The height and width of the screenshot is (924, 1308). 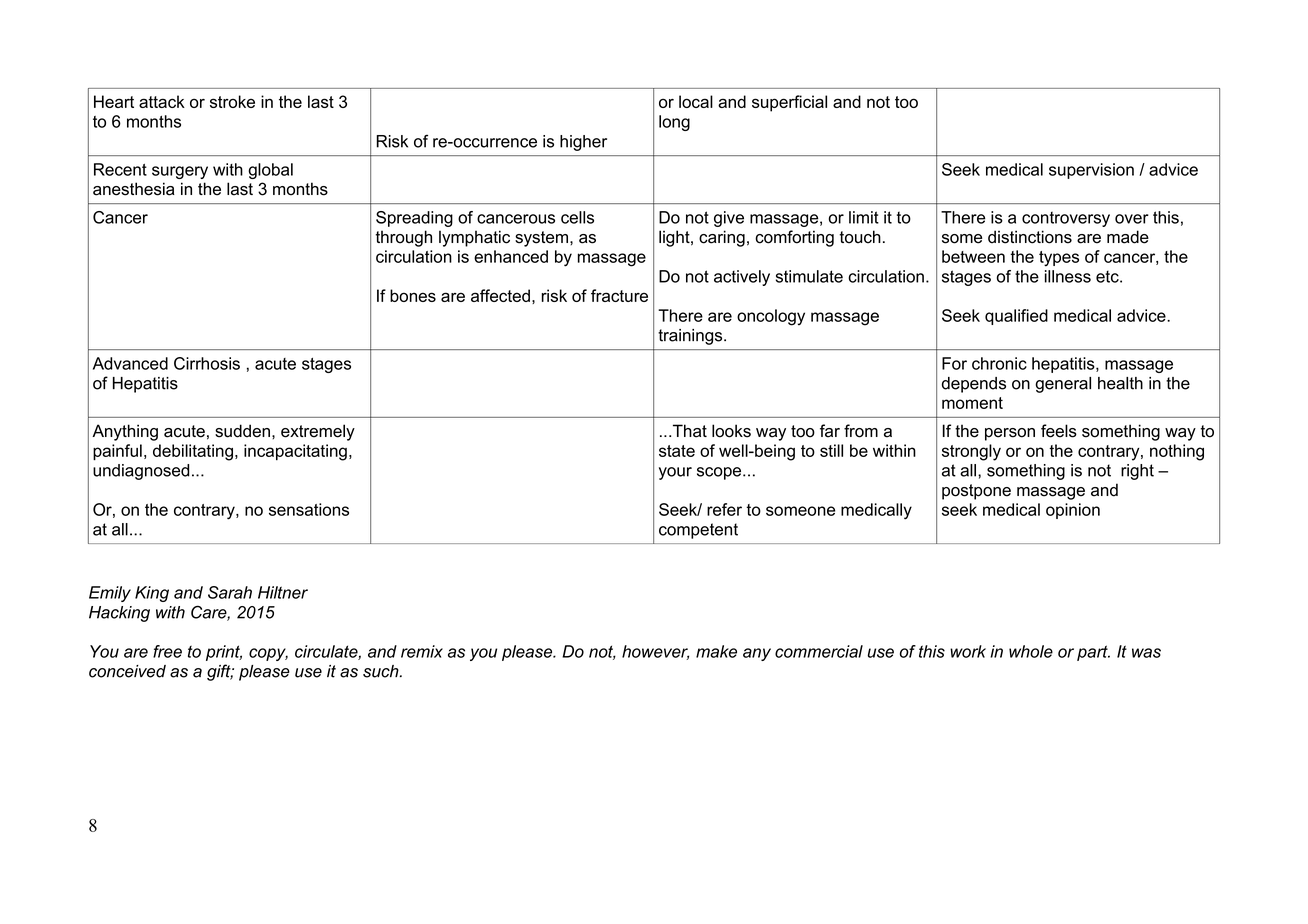 What do you see at coordinates (655, 652) in the screenshot?
I see `however` at bounding box center [655, 652].
